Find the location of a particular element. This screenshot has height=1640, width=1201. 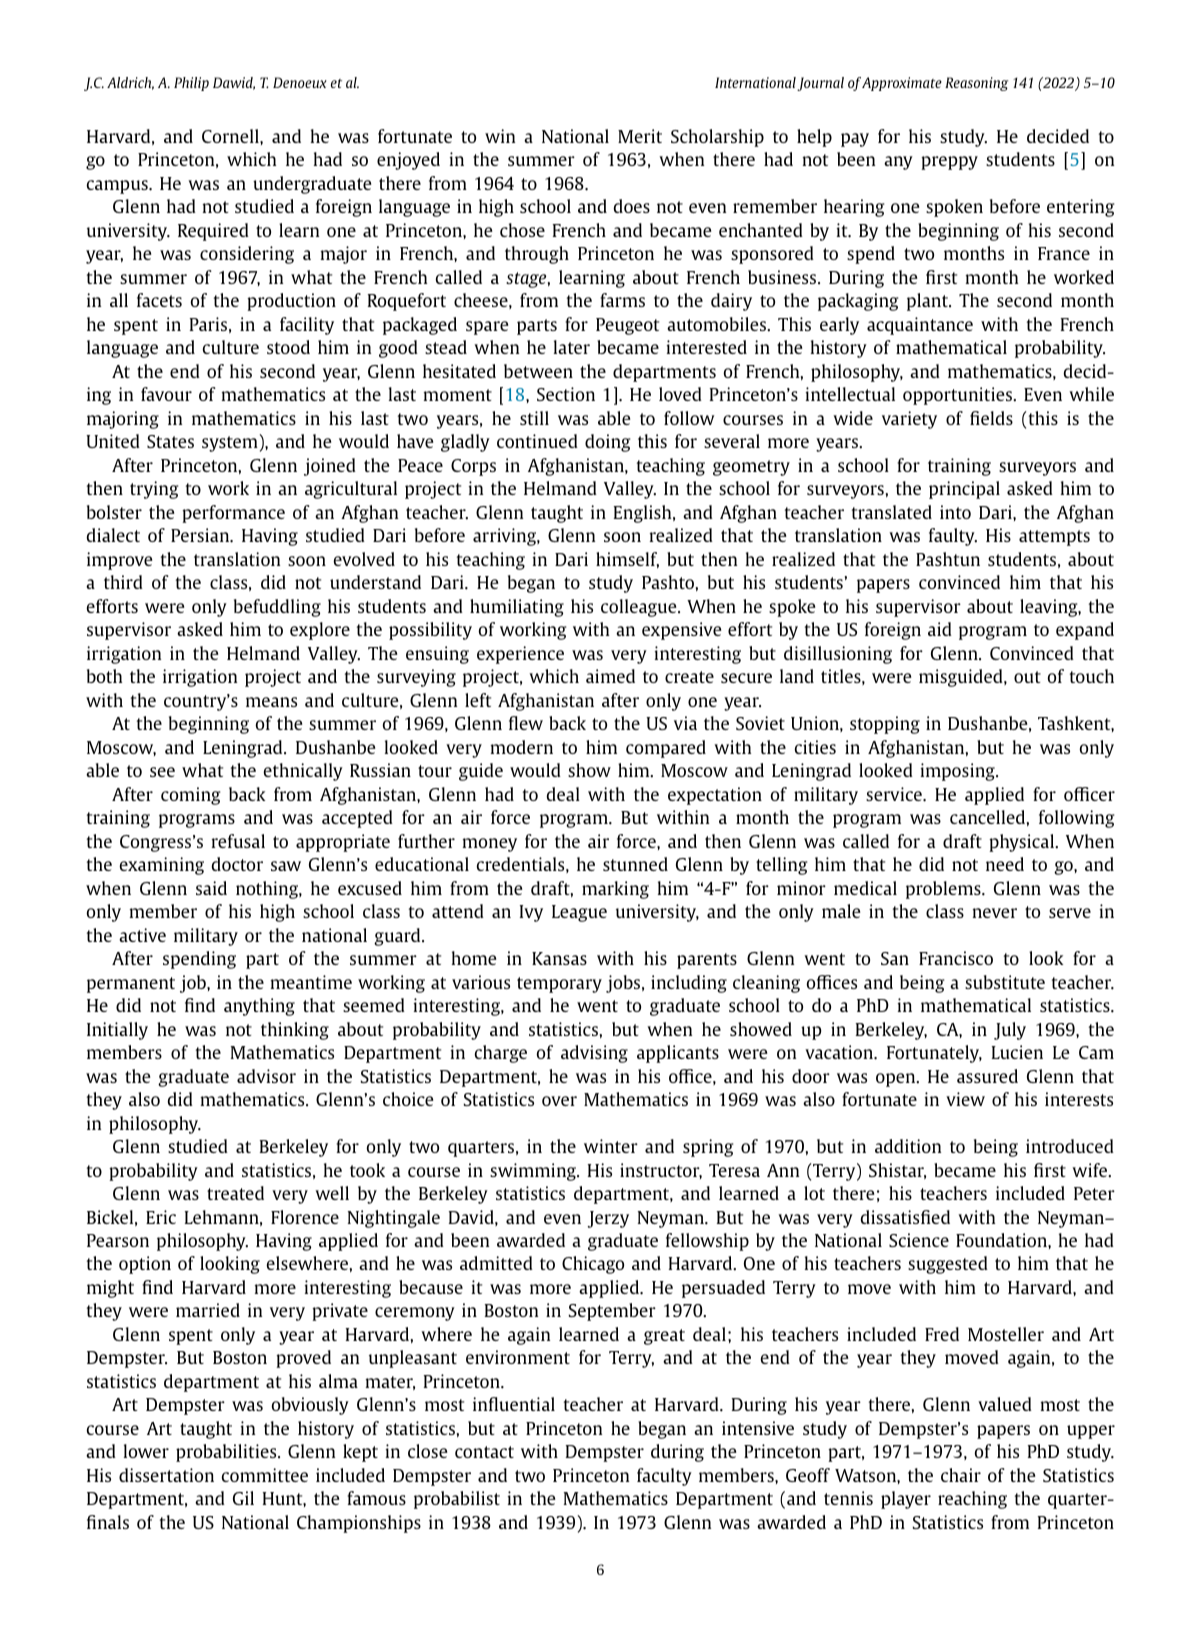

Merit is located at coordinates (640, 136).
